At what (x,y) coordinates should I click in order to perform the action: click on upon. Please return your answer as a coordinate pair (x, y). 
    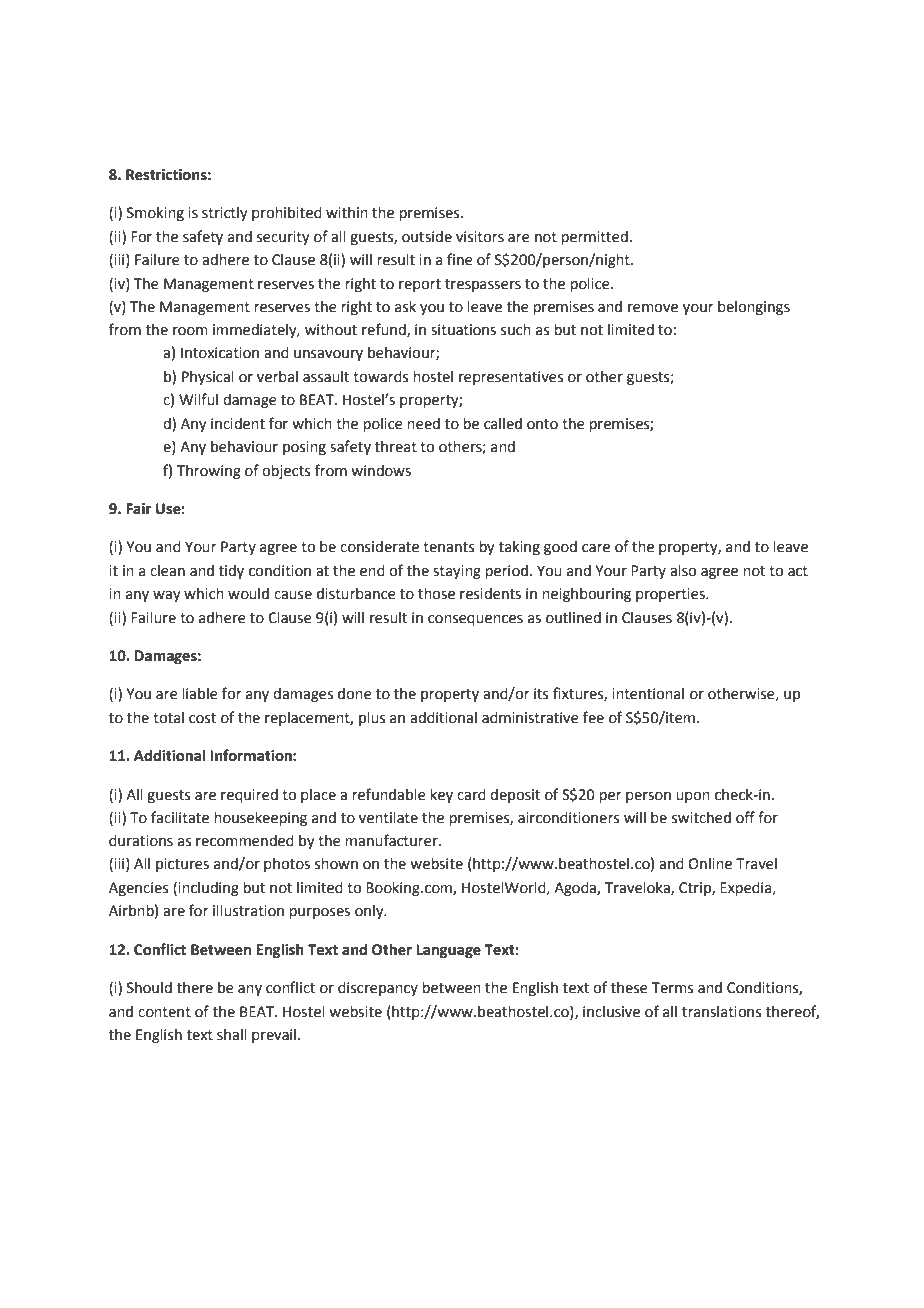
    Looking at the image, I should click on (693, 797).
